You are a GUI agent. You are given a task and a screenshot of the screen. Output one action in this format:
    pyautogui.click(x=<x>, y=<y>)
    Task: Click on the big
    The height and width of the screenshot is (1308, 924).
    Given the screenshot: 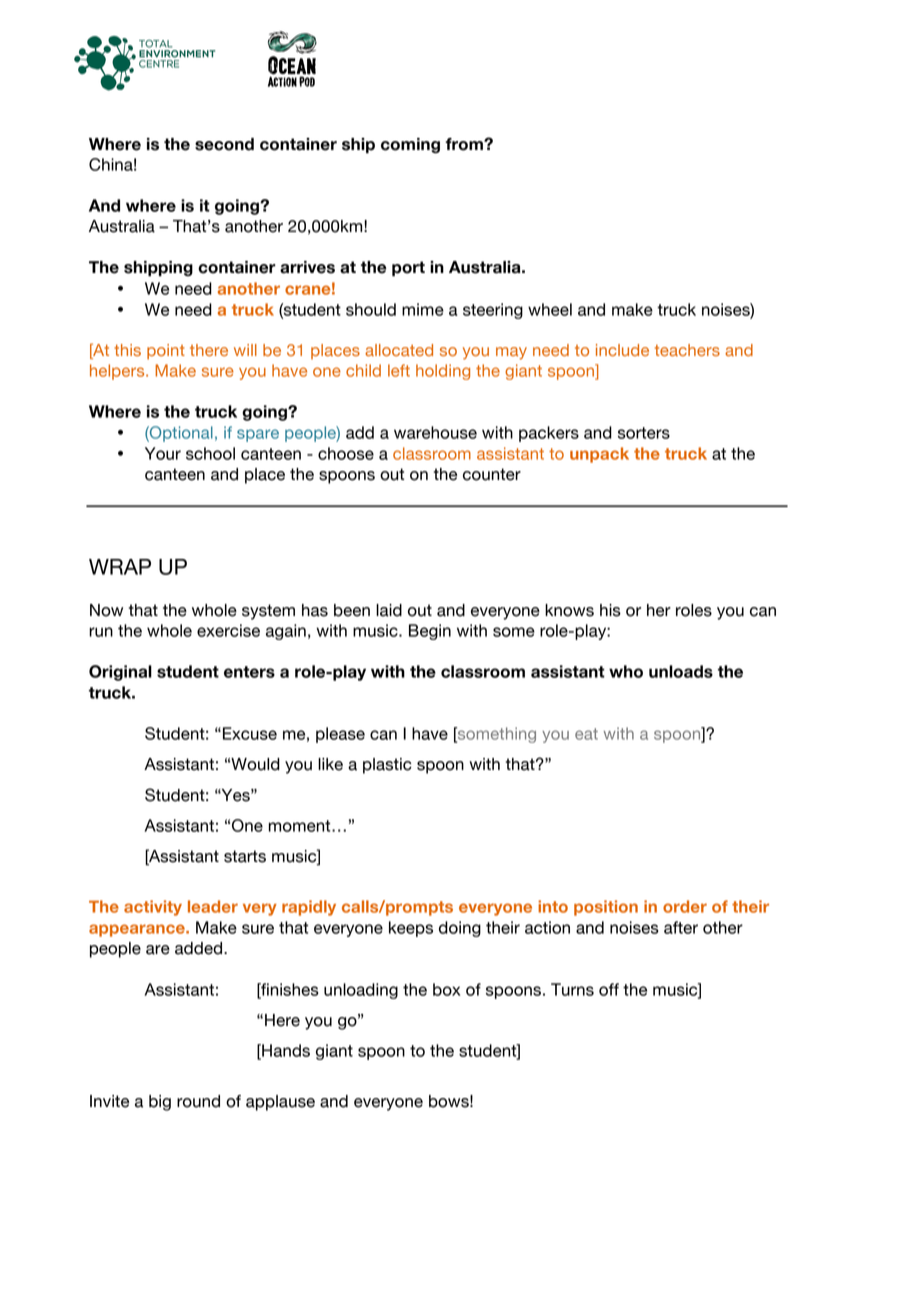 What is the action you would take?
    pyautogui.click(x=160, y=1103)
